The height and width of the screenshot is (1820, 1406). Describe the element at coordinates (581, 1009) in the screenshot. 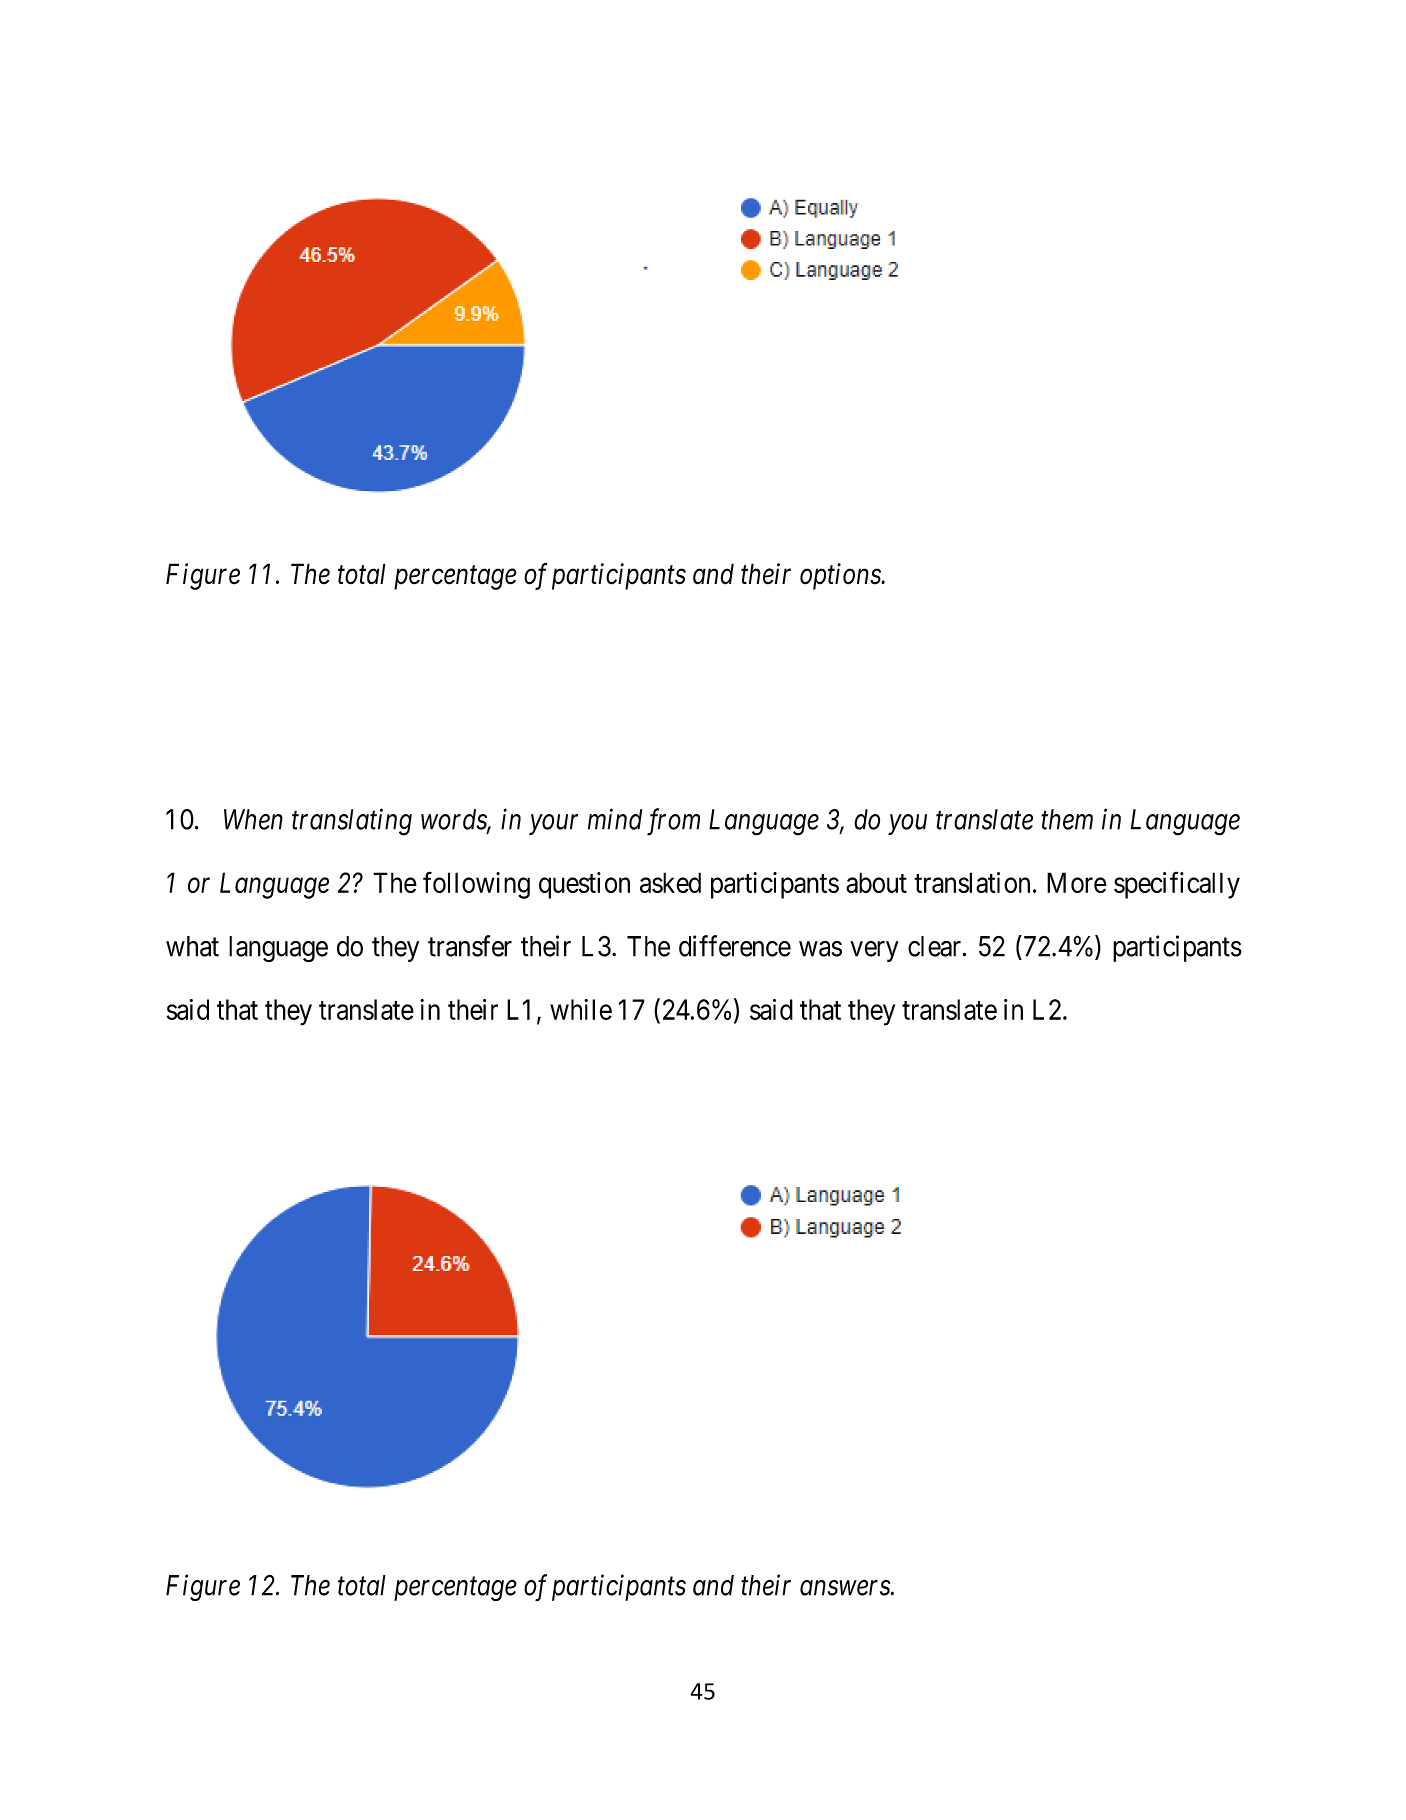

I see `while` at that location.
